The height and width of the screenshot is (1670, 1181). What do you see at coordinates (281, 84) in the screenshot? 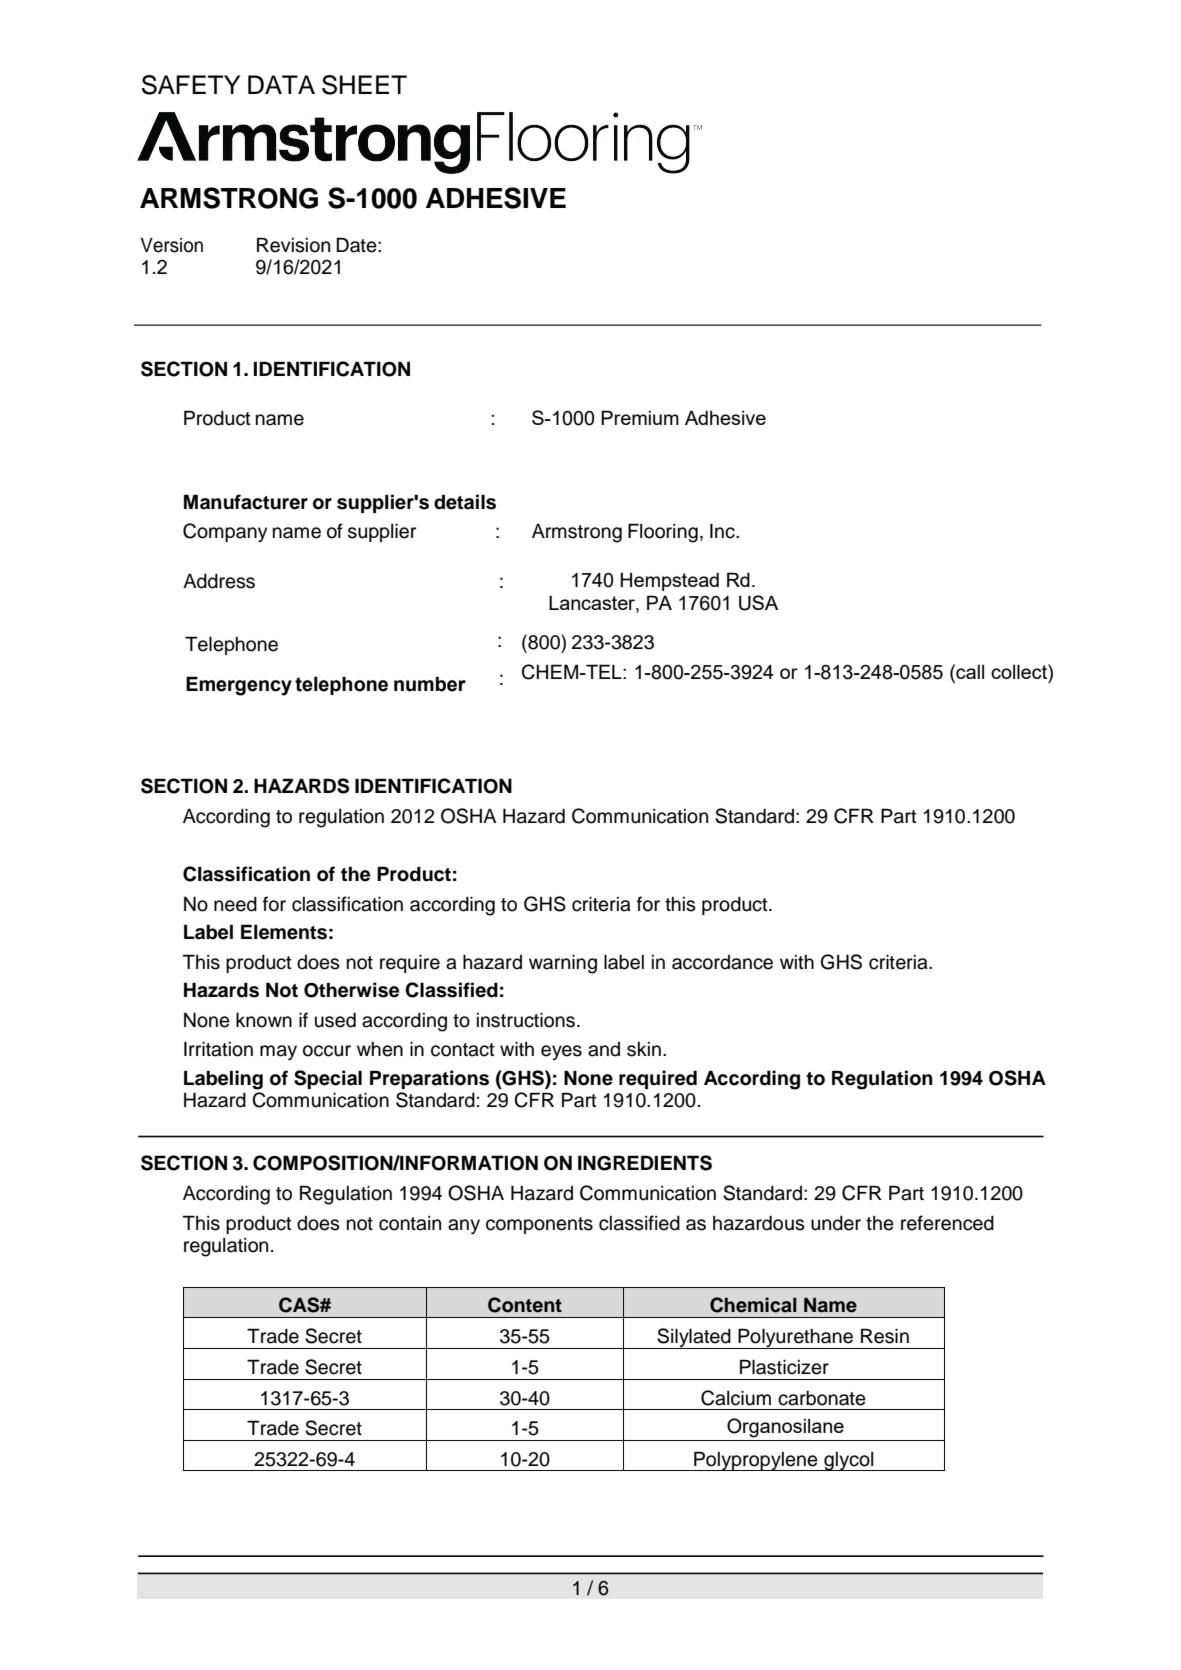
I see `DATA` at bounding box center [281, 84].
